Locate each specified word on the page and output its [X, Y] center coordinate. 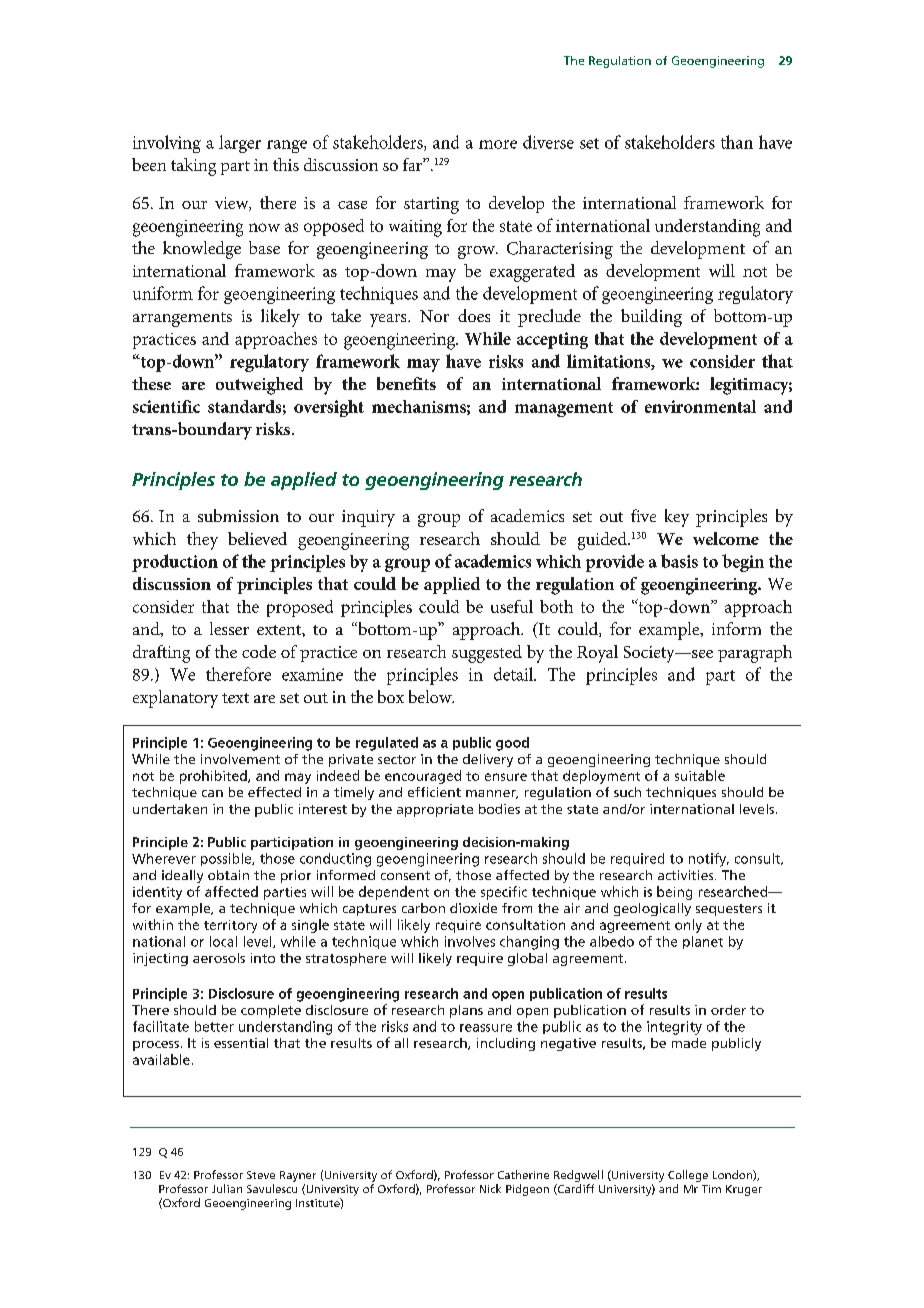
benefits [406, 383]
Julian [227, 1188]
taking [193, 167]
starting [431, 205]
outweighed [259, 386]
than [737, 142]
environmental [700, 406]
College [688, 1176]
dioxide [473, 908]
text [235, 698]
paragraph [755, 654]
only [688, 926]
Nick [490, 1188]
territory [230, 926]
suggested [487, 654]
